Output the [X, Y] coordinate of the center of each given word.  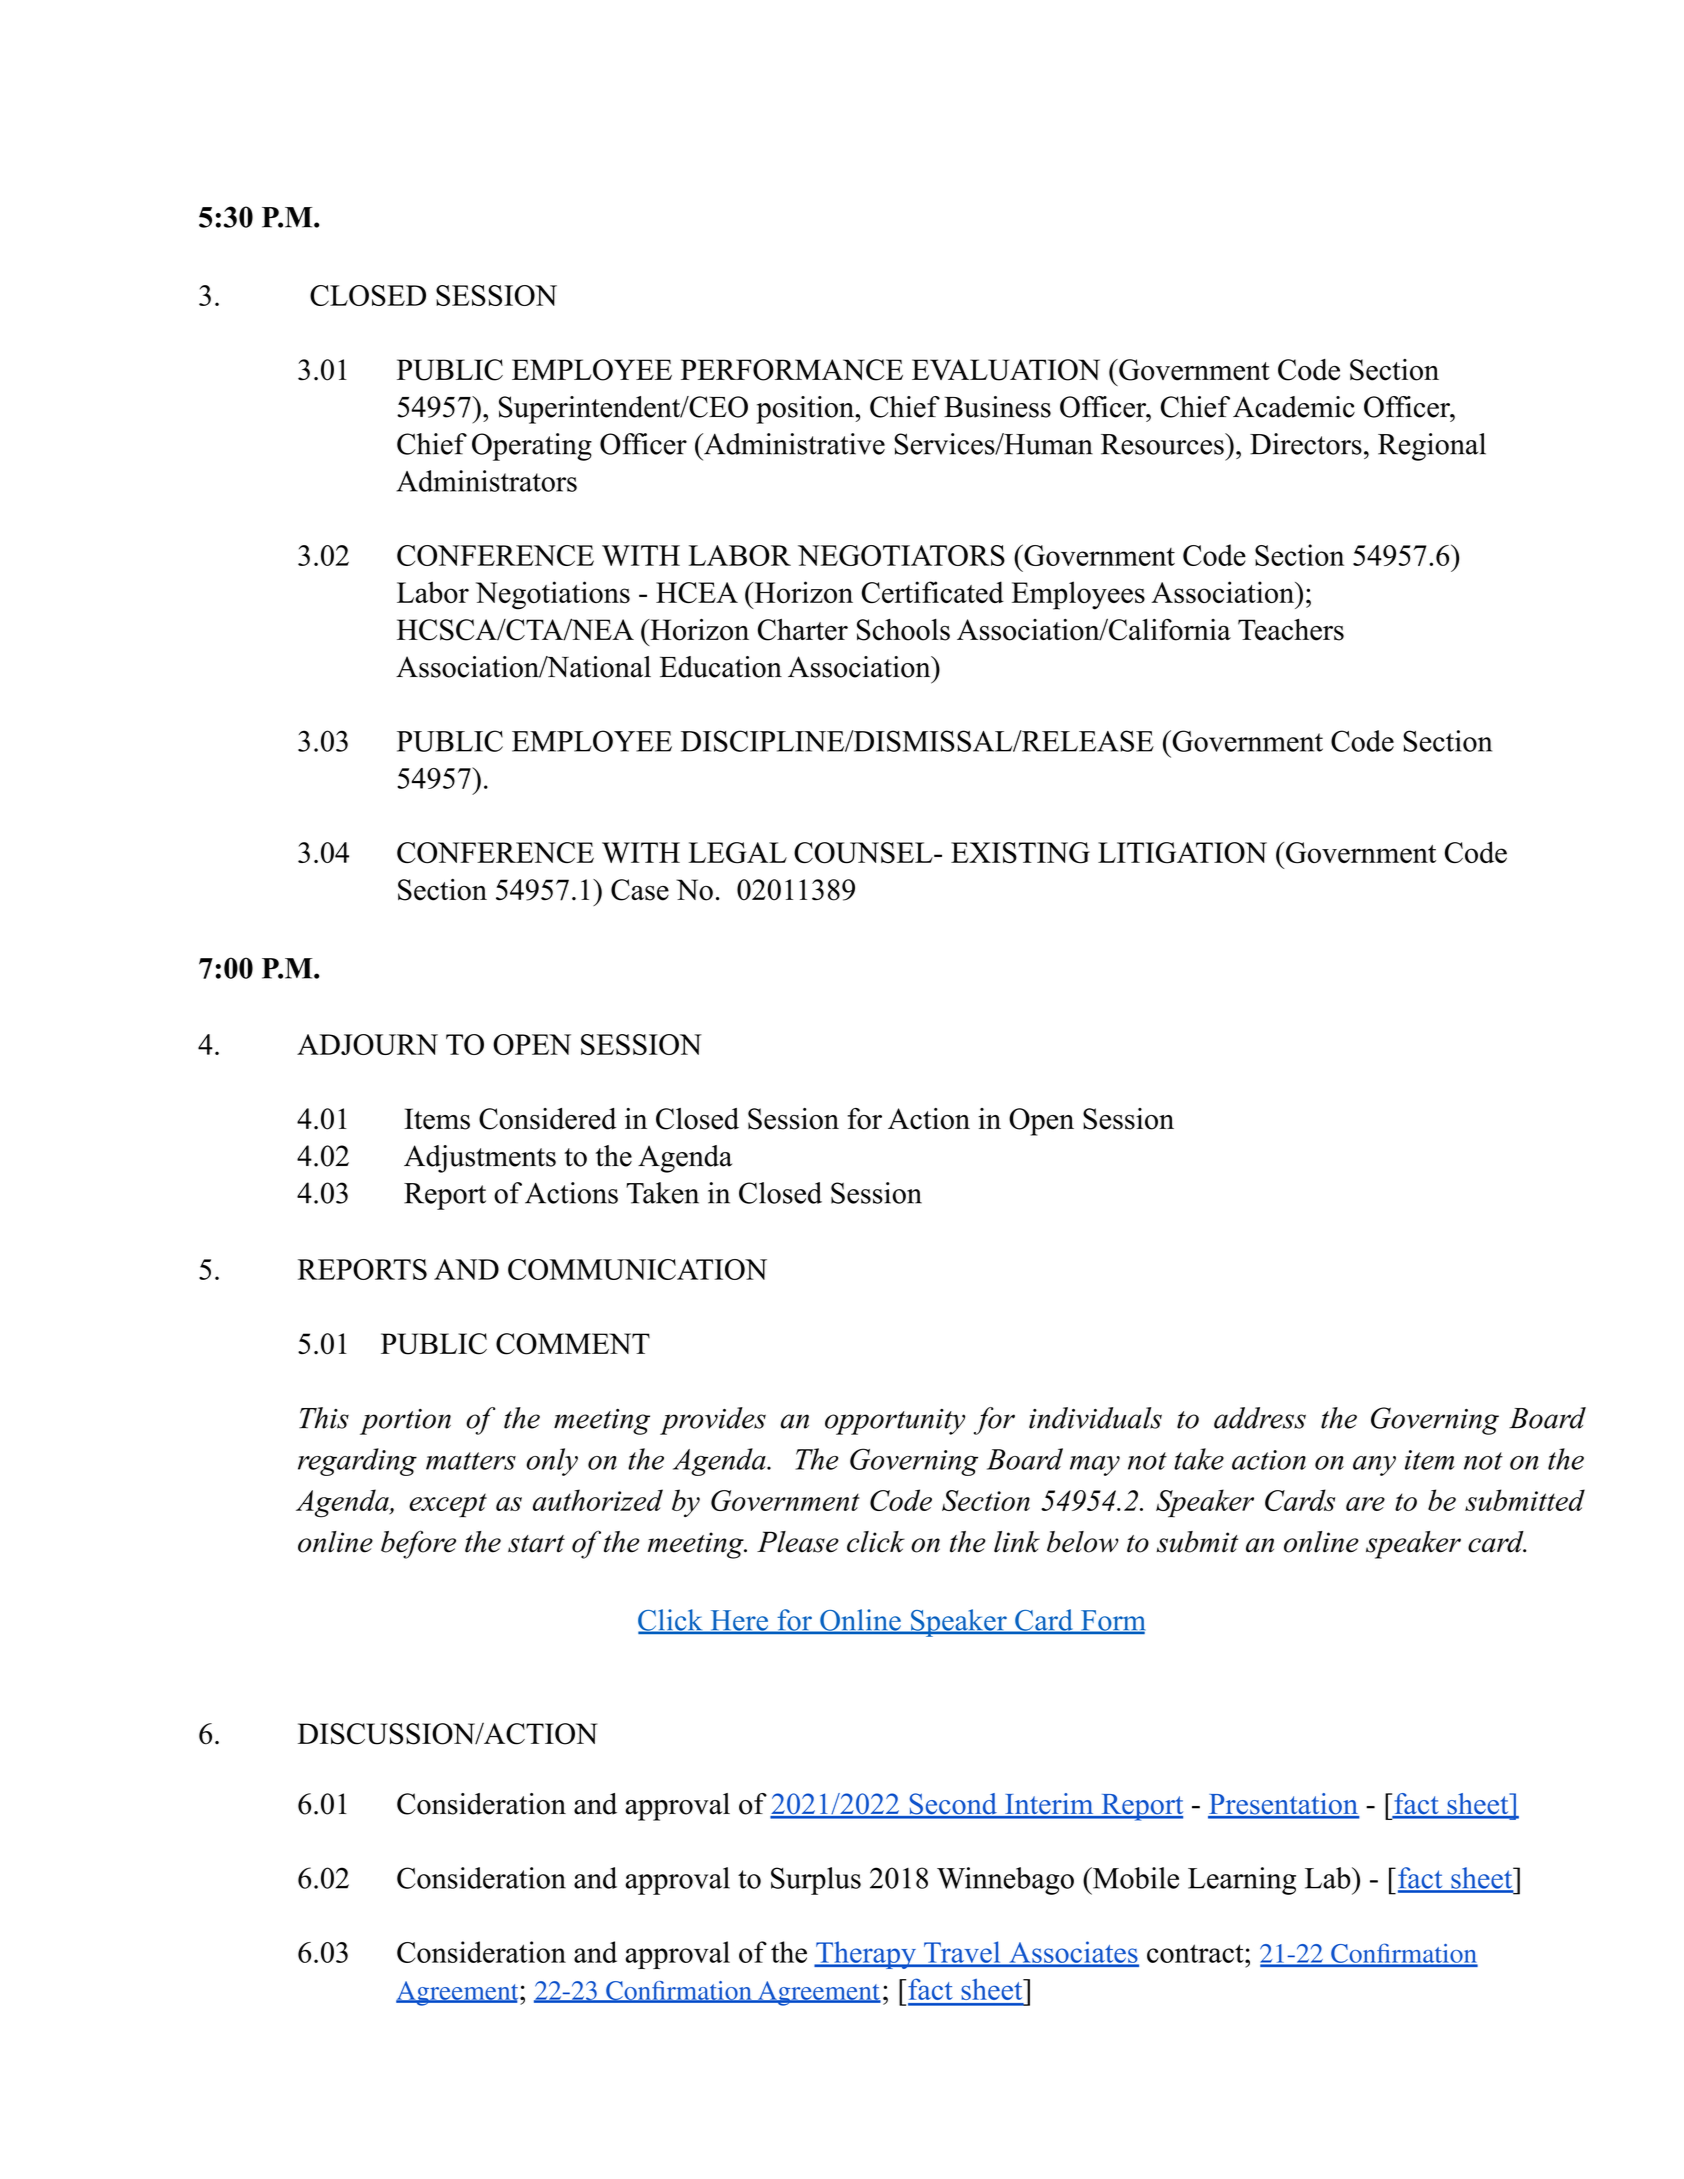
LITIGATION [1182, 853]
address [1260, 1418]
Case [640, 890]
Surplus [816, 1881]
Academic [1294, 407]
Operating [532, 447]
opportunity [895, 1422]
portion [405, 1422]
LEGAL [738, 853]
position [806, 410]
